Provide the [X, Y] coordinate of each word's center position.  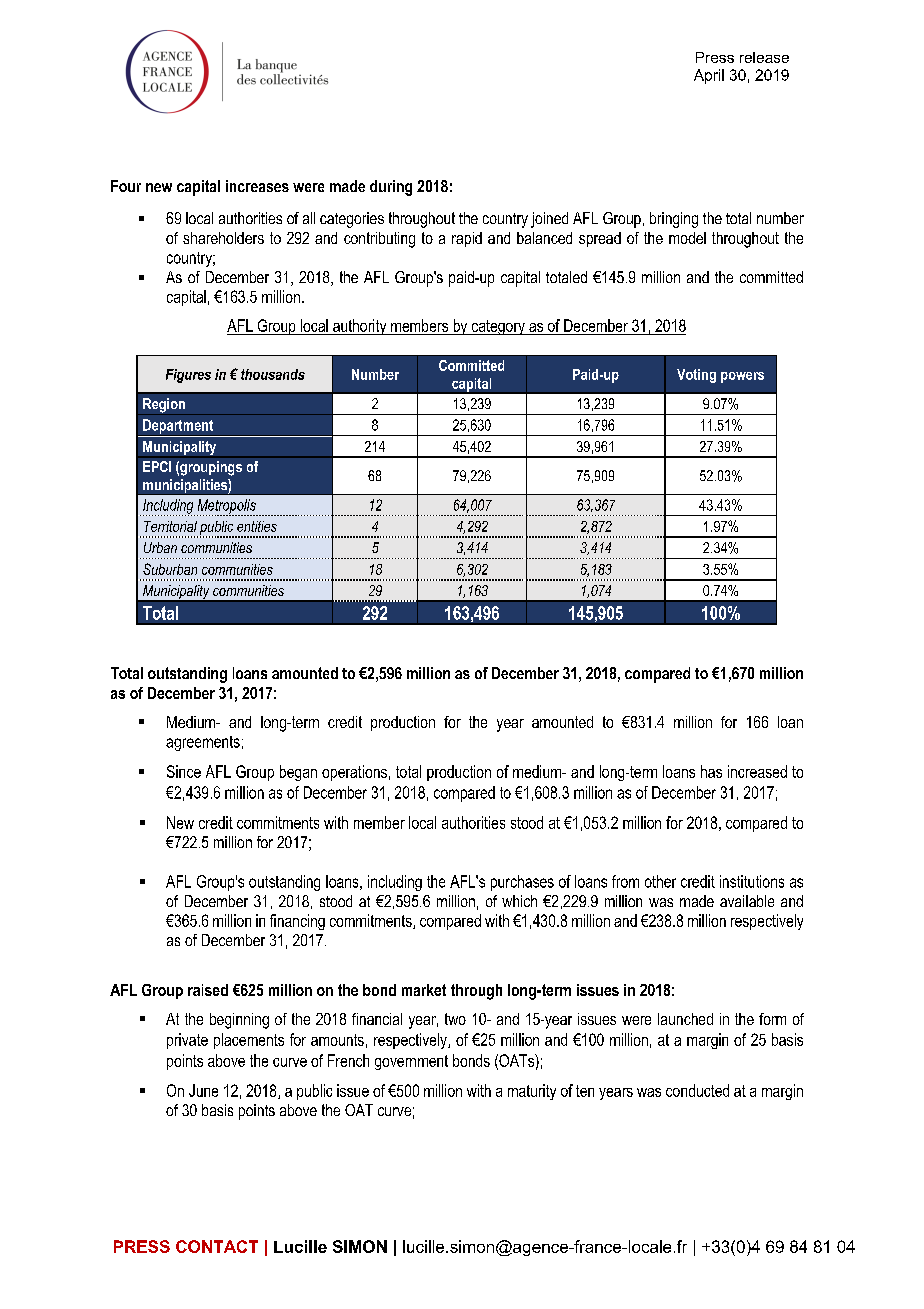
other [660, 881]
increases [257, 186]
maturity [532, 1092]
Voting [696, 376]
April [709, 76]
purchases [522, 883]
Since [184, 771]
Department [178, 427]
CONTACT [217, 1246]
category [498, 327]
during [391, 188]
